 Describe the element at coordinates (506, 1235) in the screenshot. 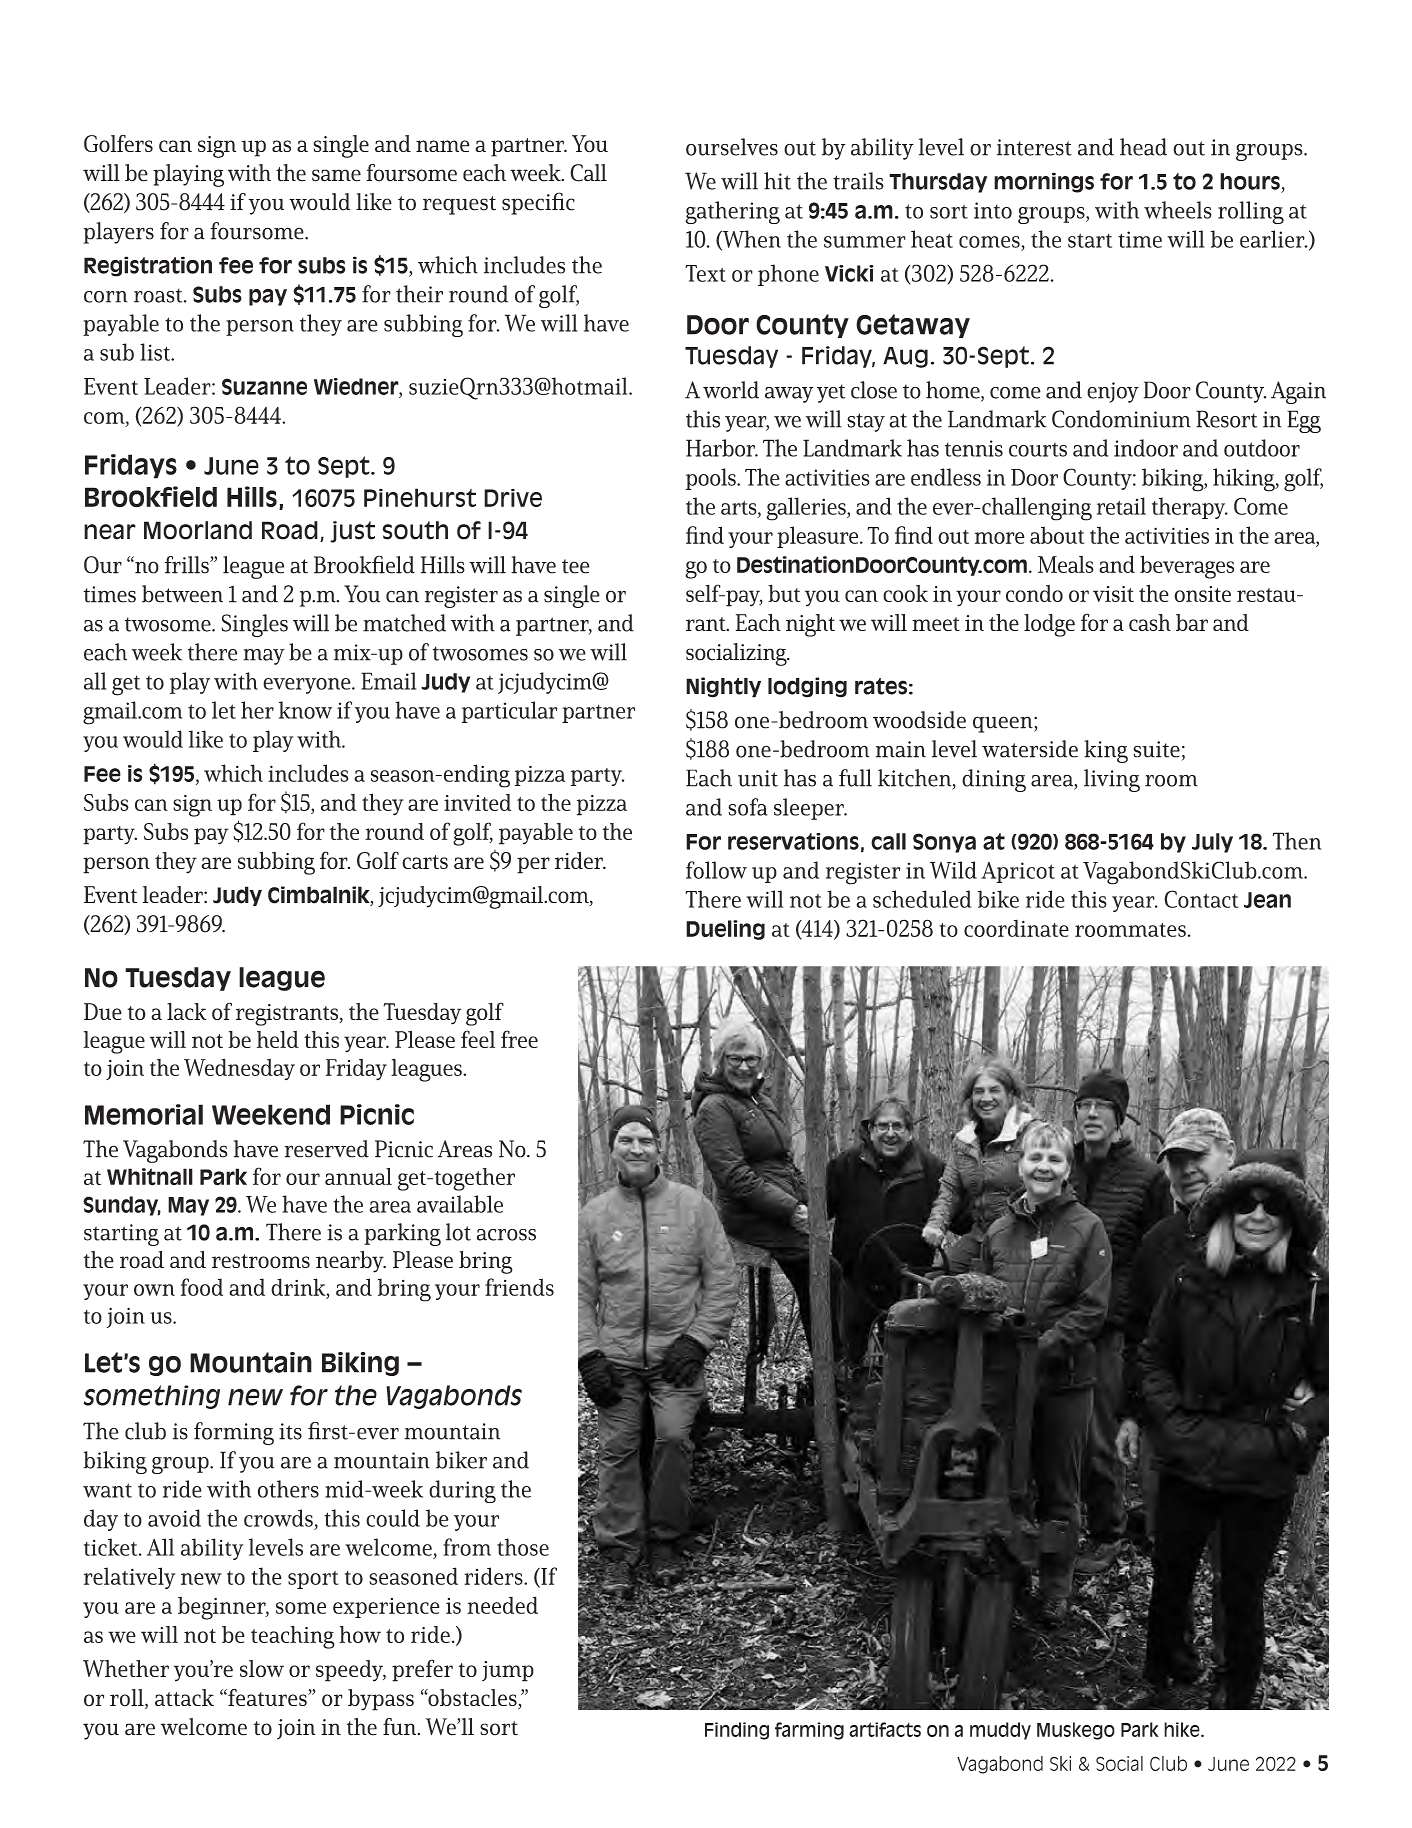

I see `across` at that location.
